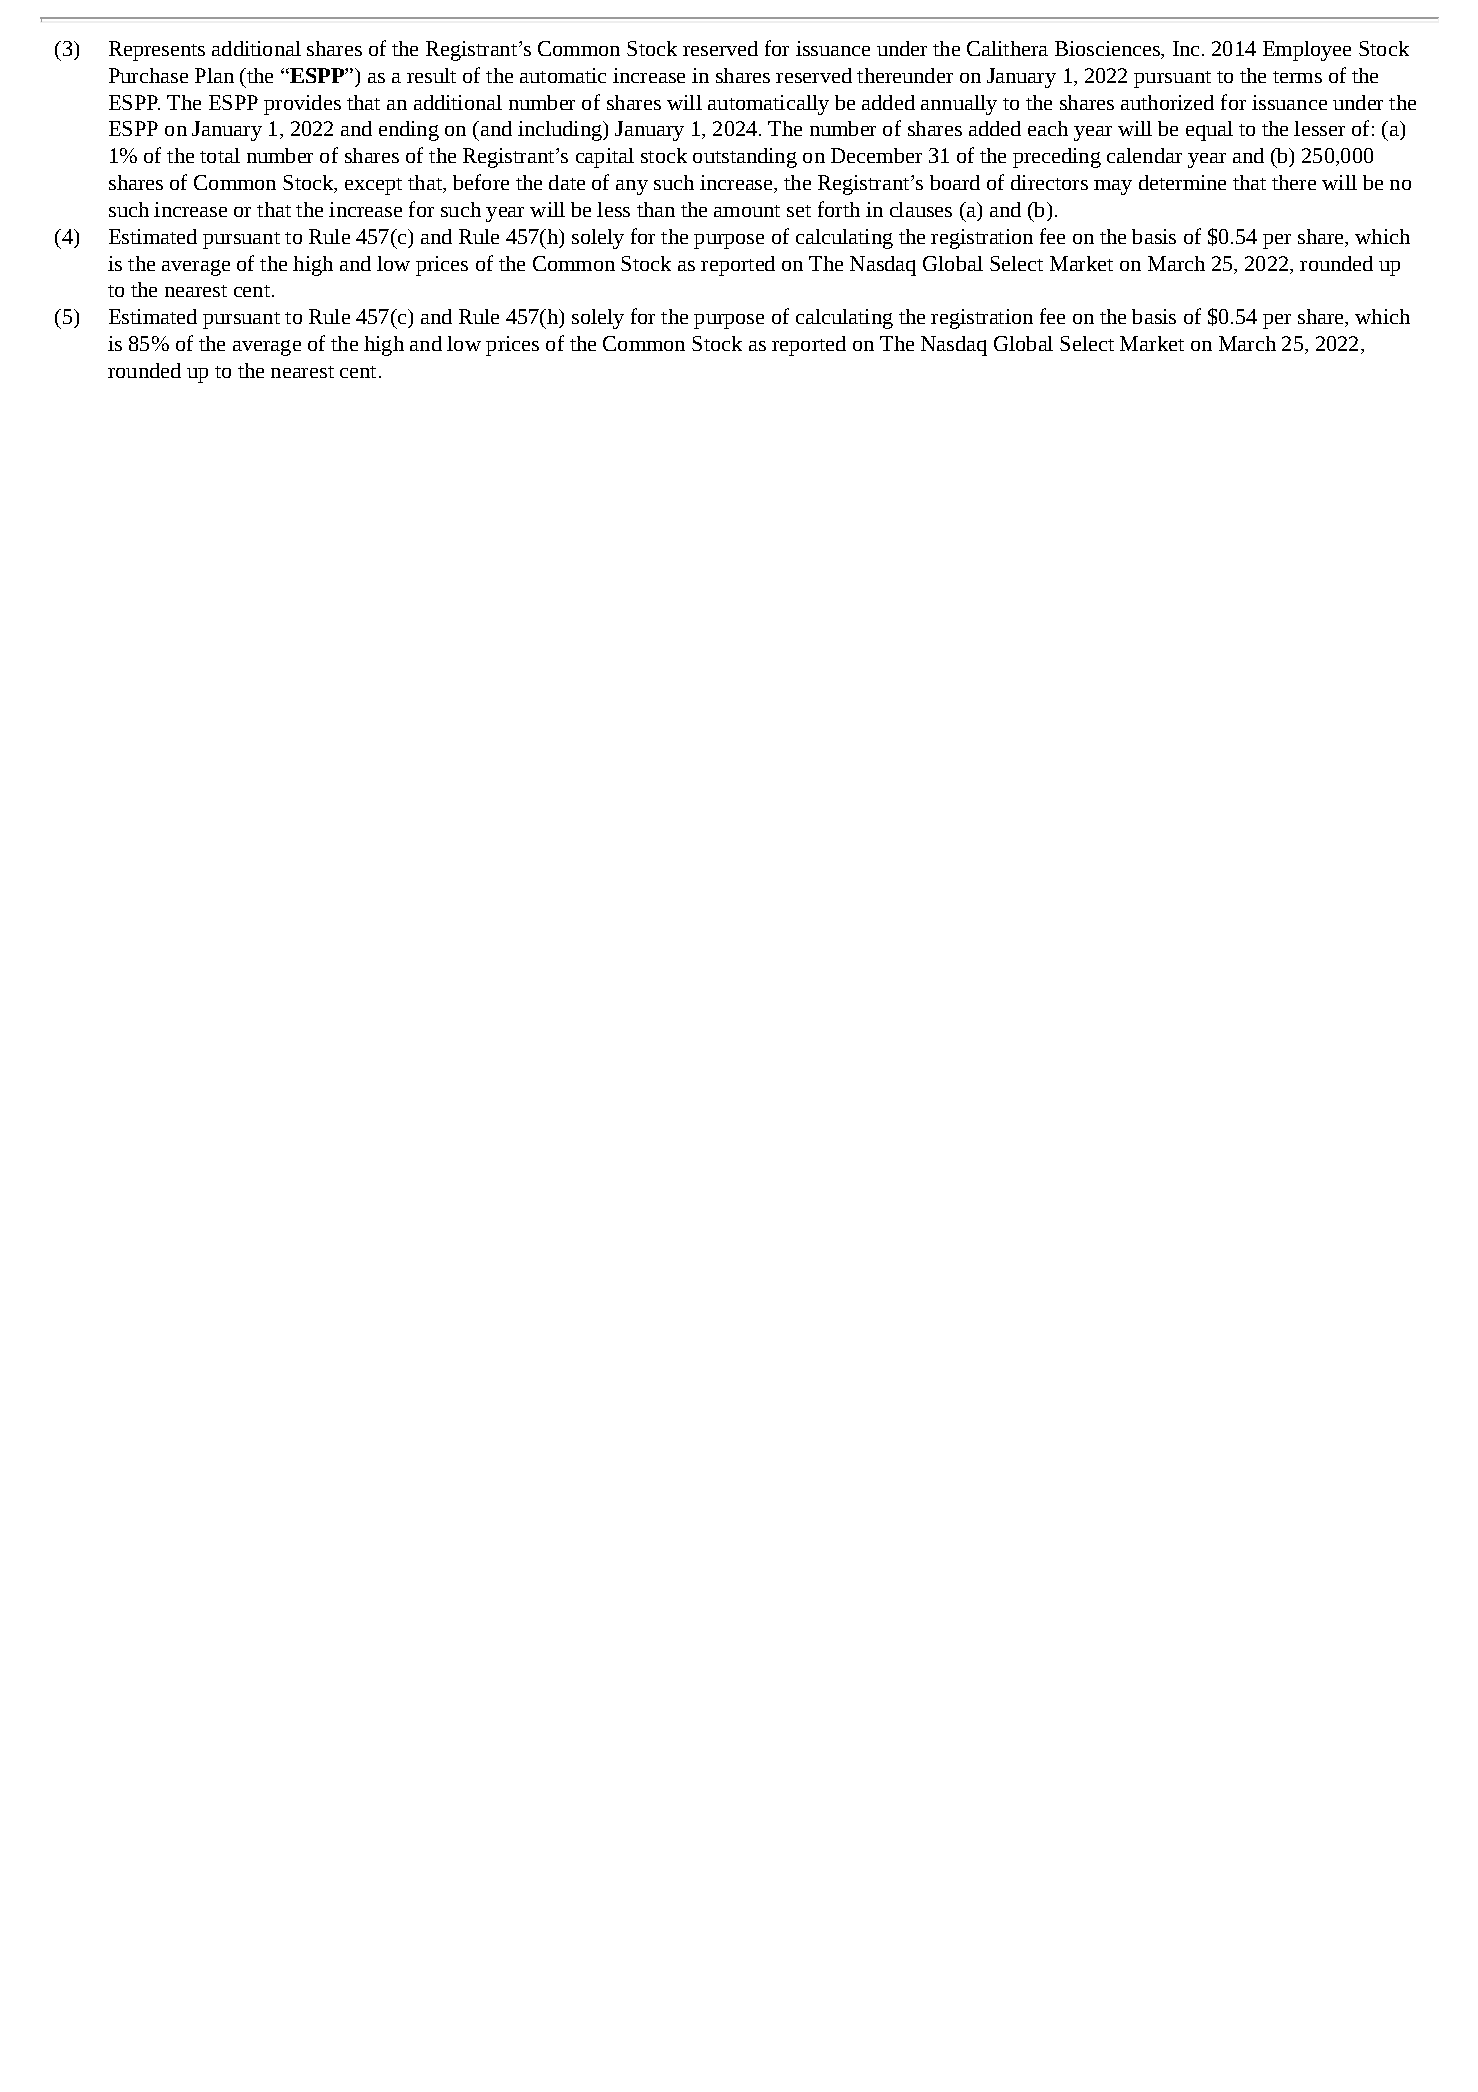  I want to click on Represents, so click(157, 51).
